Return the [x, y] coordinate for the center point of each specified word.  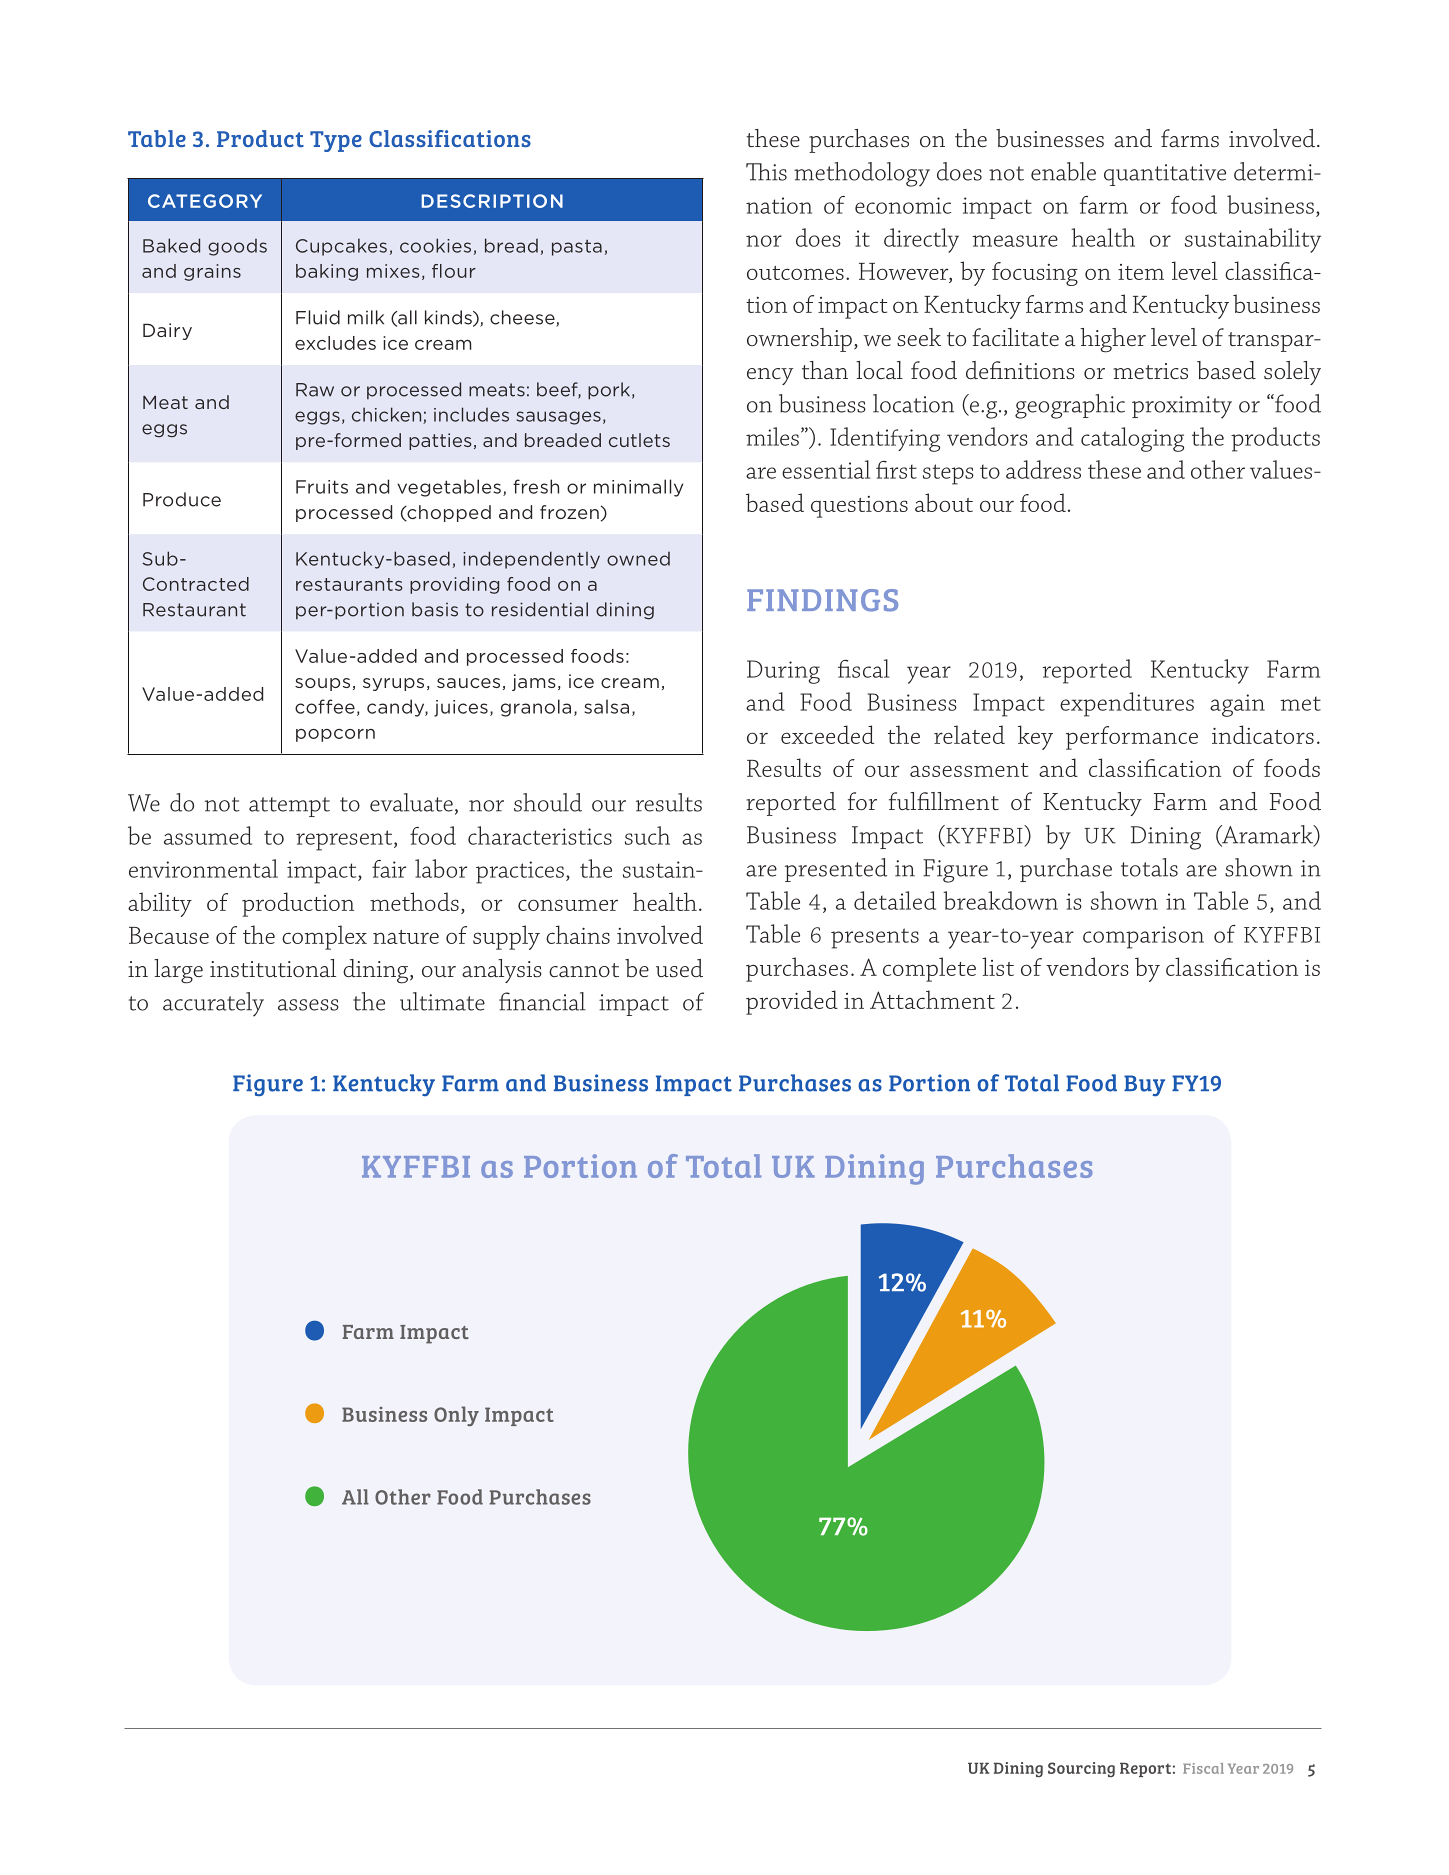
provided [792, 1002]
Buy [1144, 1086]
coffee [325, 706]
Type [336, 141]
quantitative [1165, 175]
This [766, 172]
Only [456, 1416]
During [783, 672]
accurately [213, 1004]
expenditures [1127, 704]
